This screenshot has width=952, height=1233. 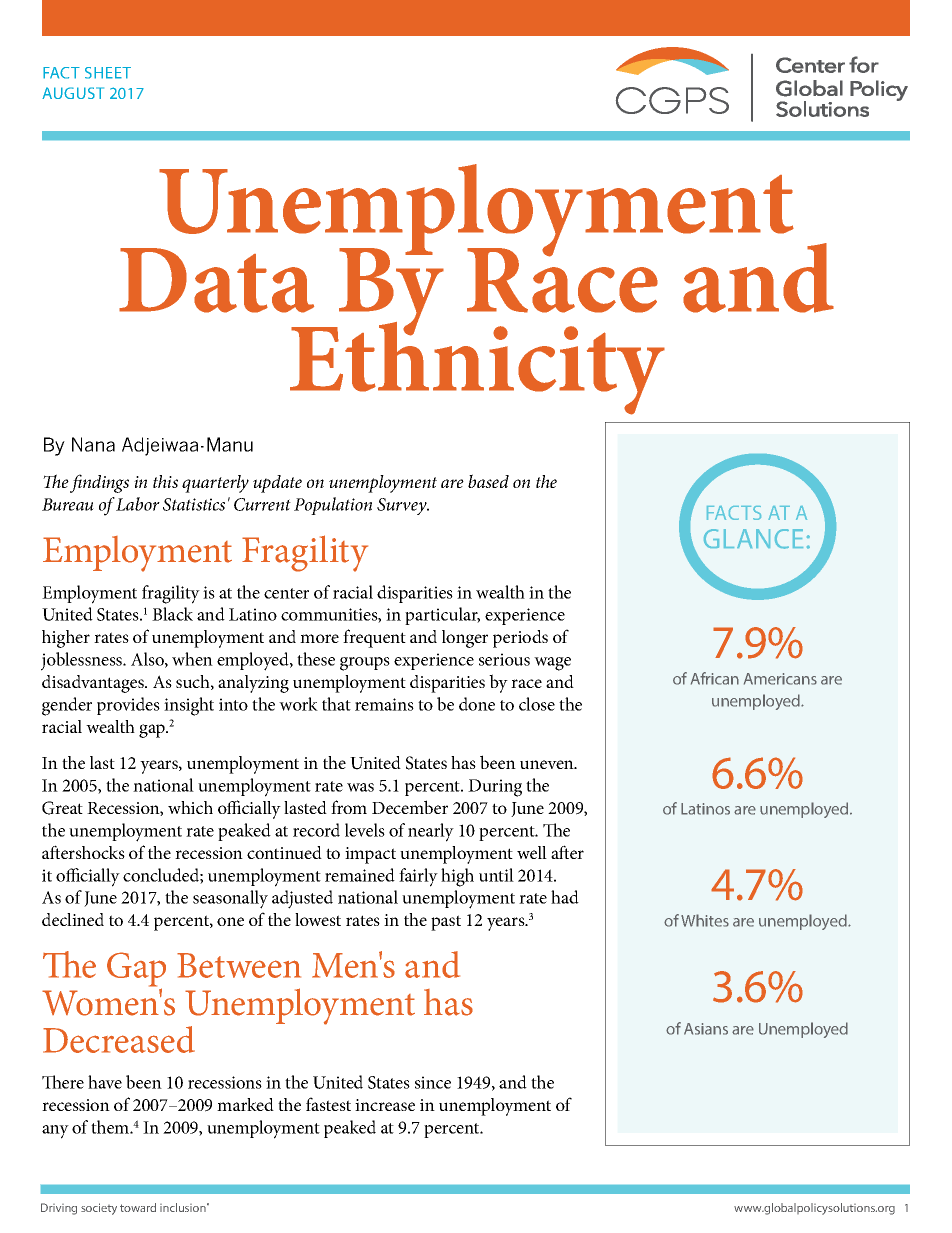 What do you see at coordinates (446, 923) in the screenshot?
I see `past` at bounding box center [446, 923].
